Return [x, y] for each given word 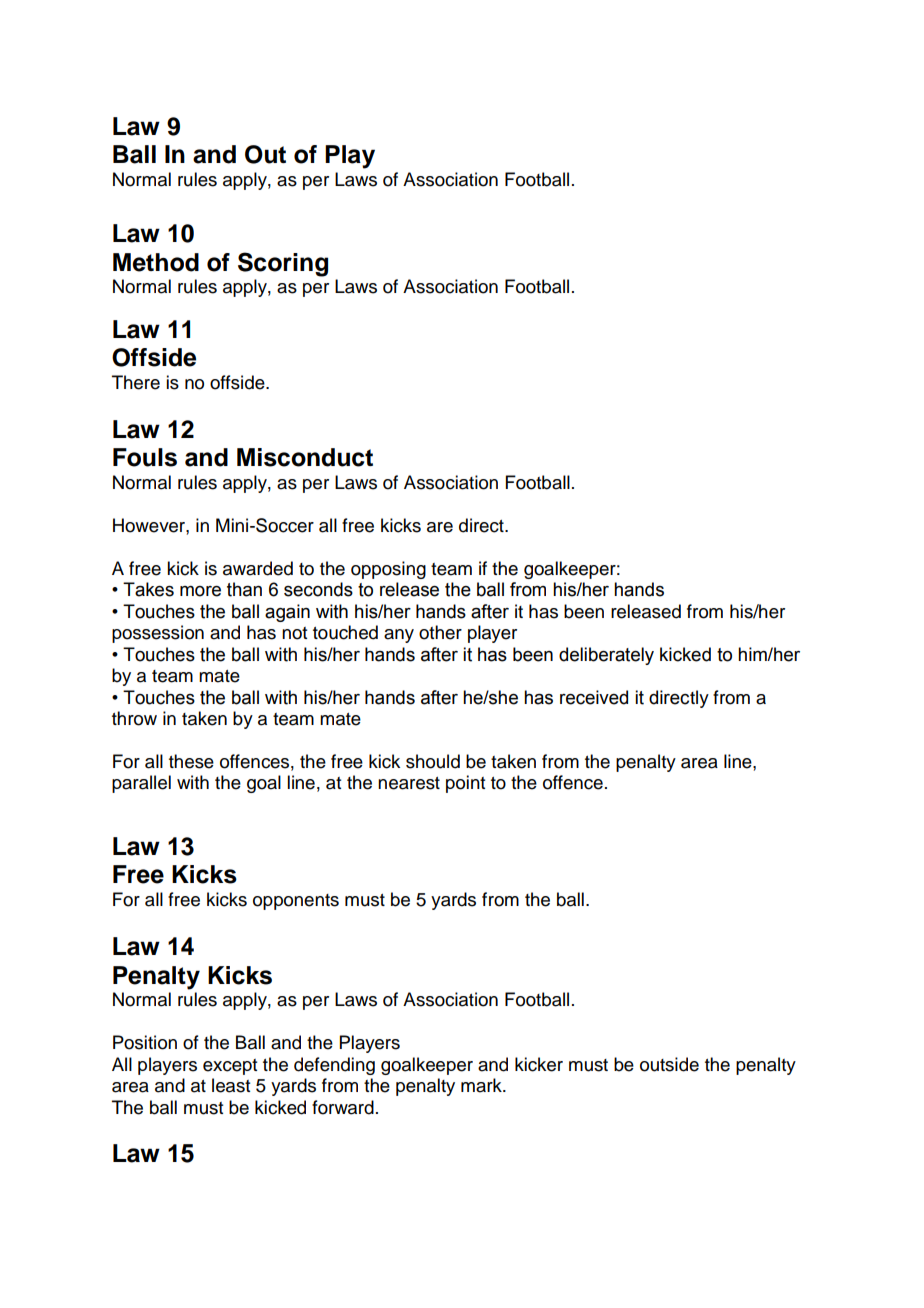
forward [343, 1107]
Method [156, 262]
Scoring [283, 264]
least [231, 1085]
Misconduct [305, 457]
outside [669, 1064]
